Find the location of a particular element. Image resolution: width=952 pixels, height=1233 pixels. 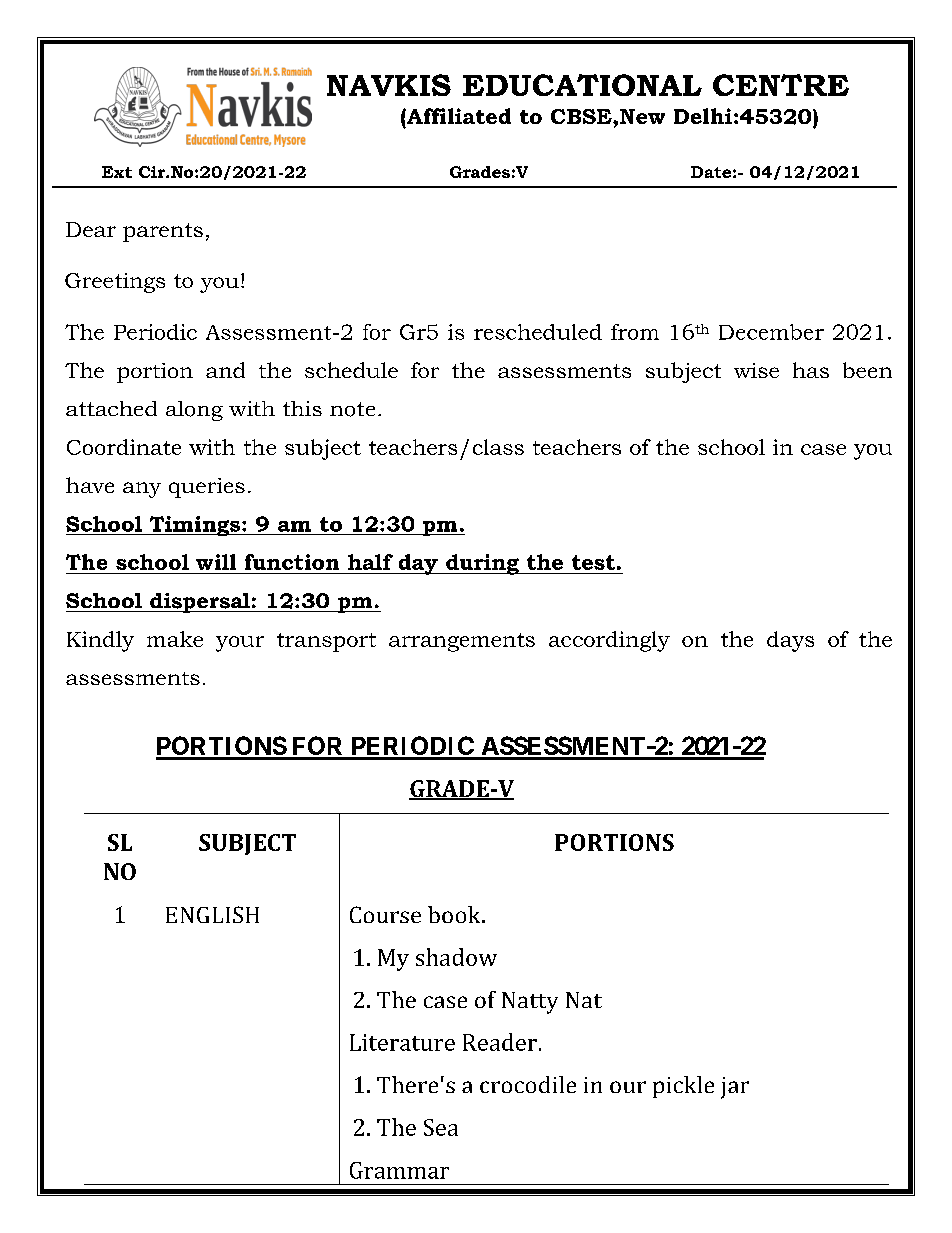

make is located at coordinates (175, 639).
